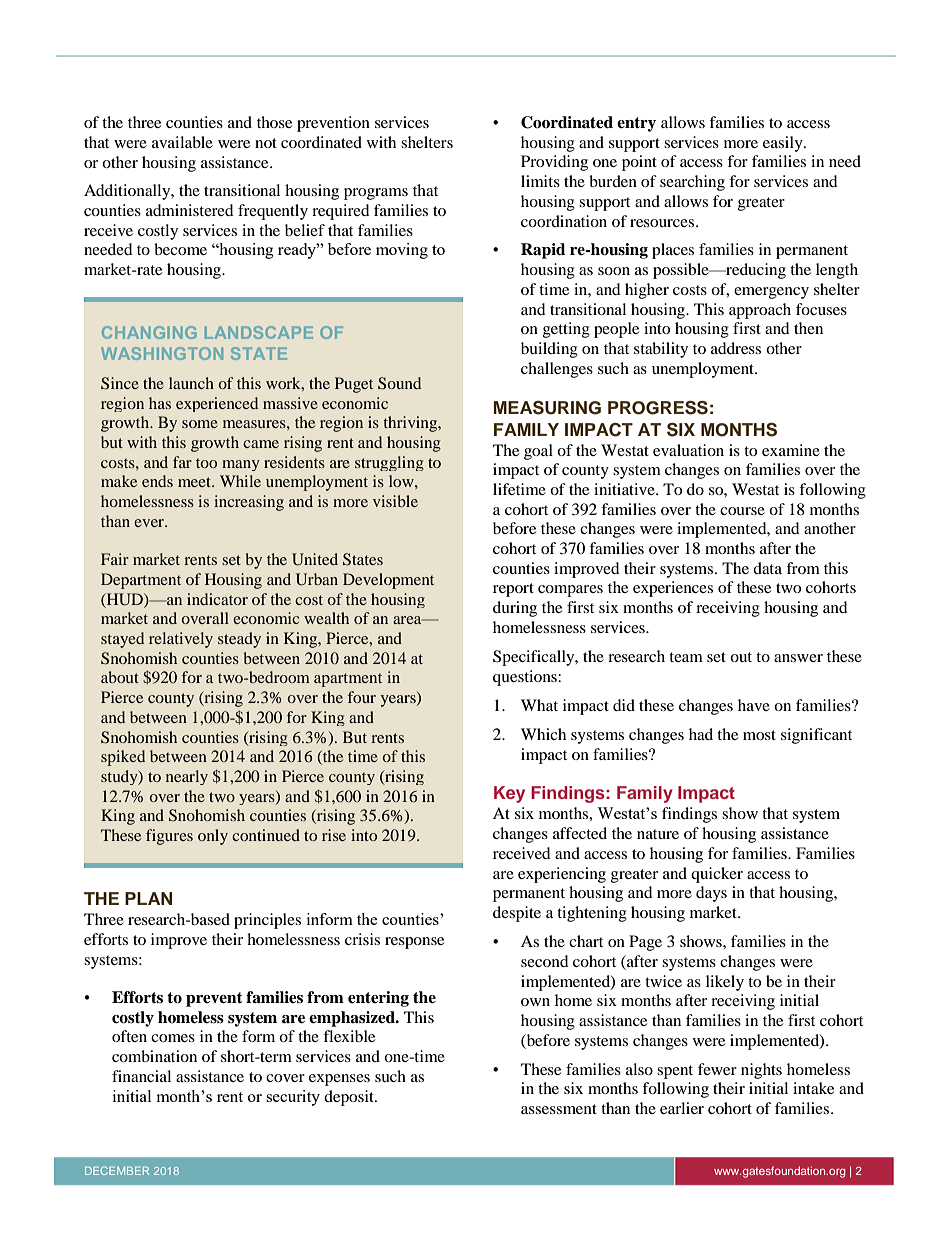 The height and width of the screenshot is (1233, 952). What do you see at coordinates (742, 511) in the screenshot?
I see `course` at bounding box center [742, 511].
